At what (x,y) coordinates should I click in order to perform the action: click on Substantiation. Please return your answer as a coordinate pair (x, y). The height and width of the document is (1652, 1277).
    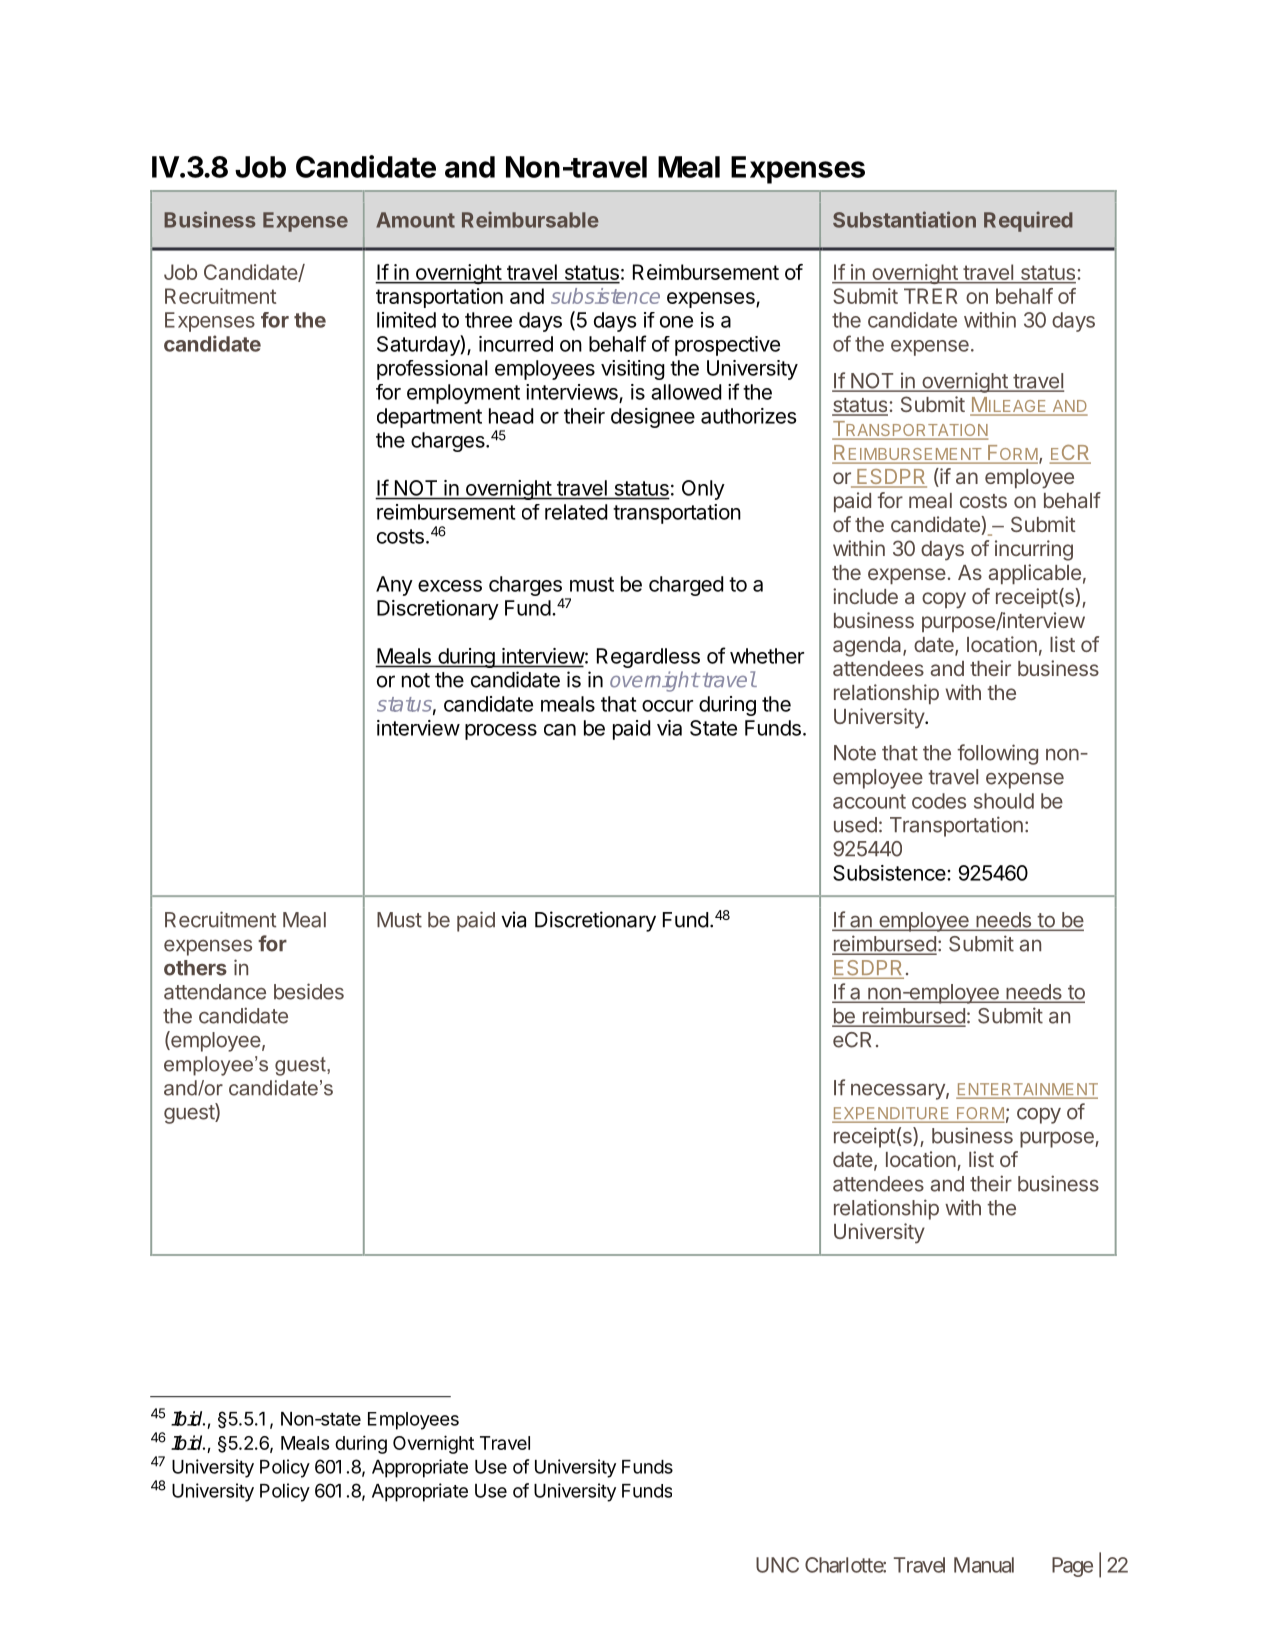
    Looking at the image, I should click on (904, 219).
